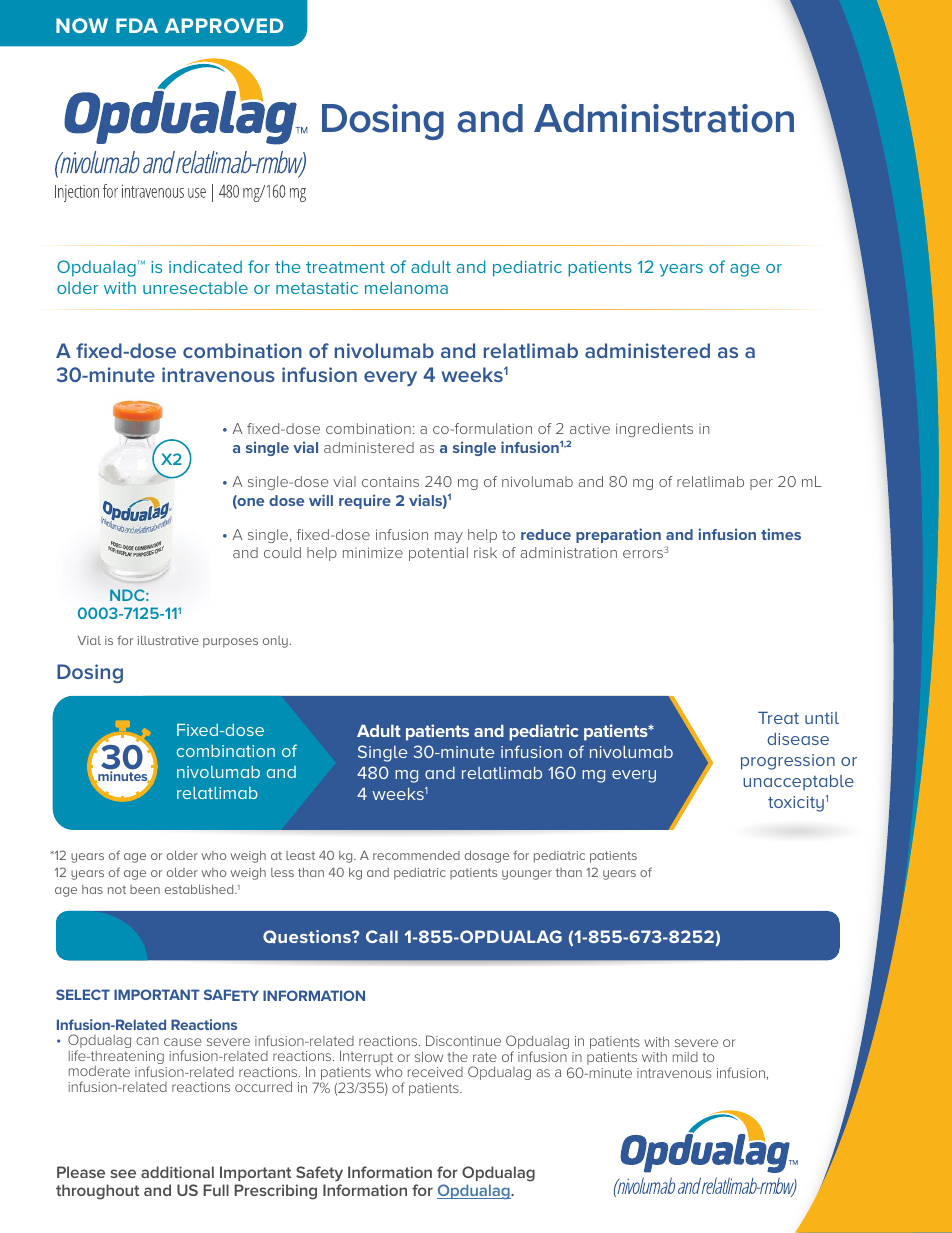  I want to click on metastatic, so click(317, 288).
